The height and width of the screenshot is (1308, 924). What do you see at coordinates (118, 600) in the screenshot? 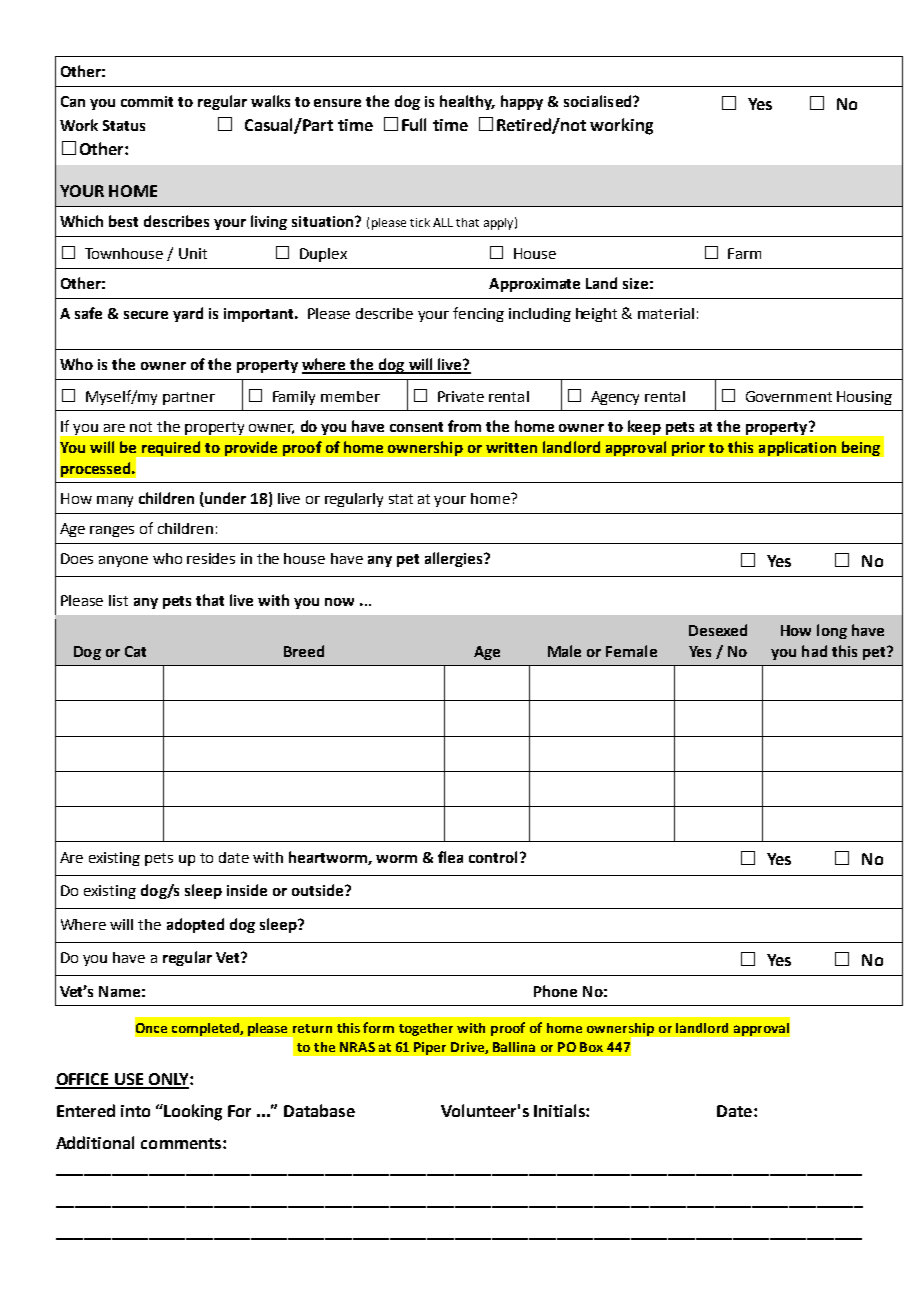
I see `list` at bounding box center [118, 600].
